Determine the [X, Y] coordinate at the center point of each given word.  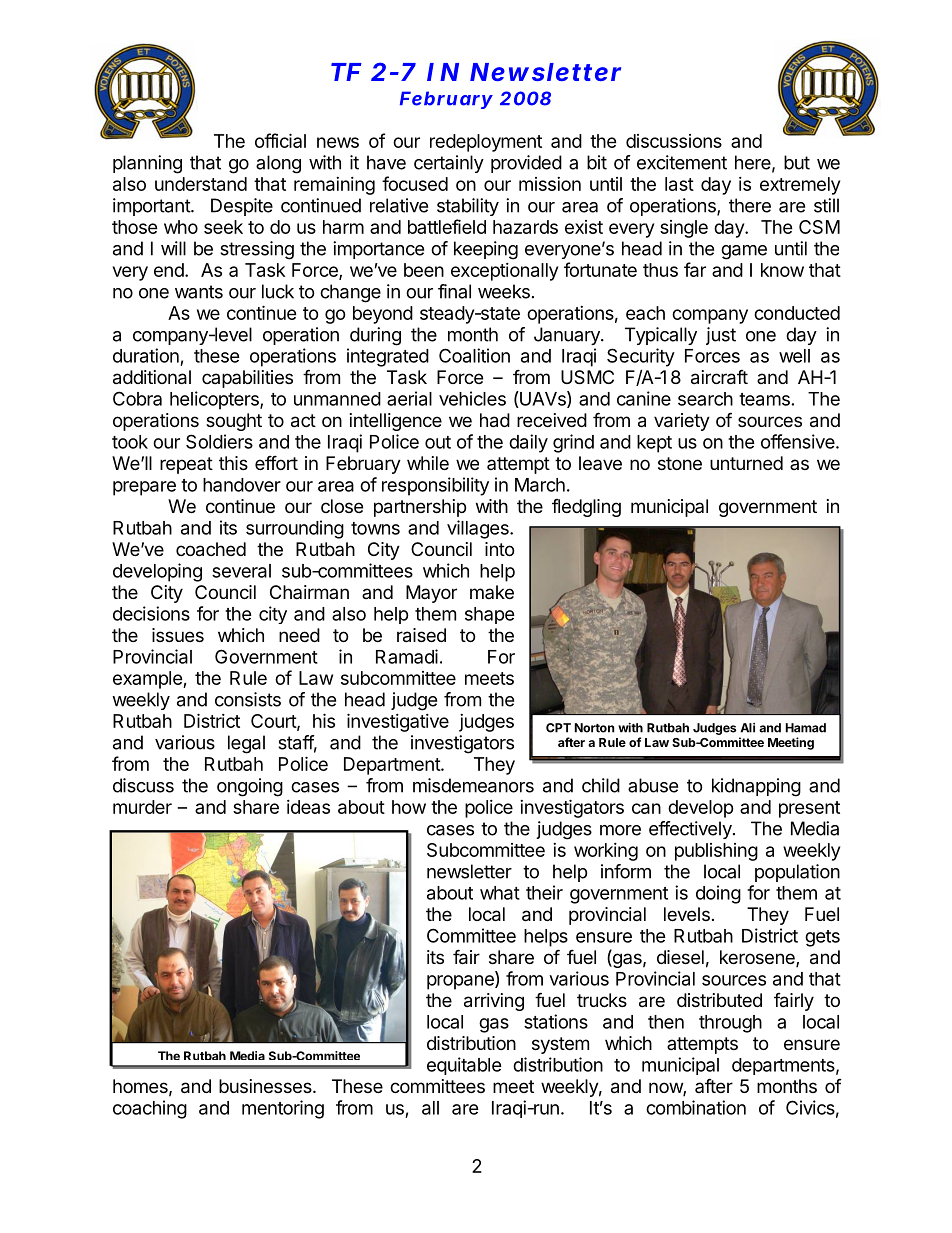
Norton [595, 728]
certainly [449, 164]
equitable [464, 1066]
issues [178, 635]
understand [201, 184]
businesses [266, 1086]
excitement [682, 162]
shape [490, 615]
